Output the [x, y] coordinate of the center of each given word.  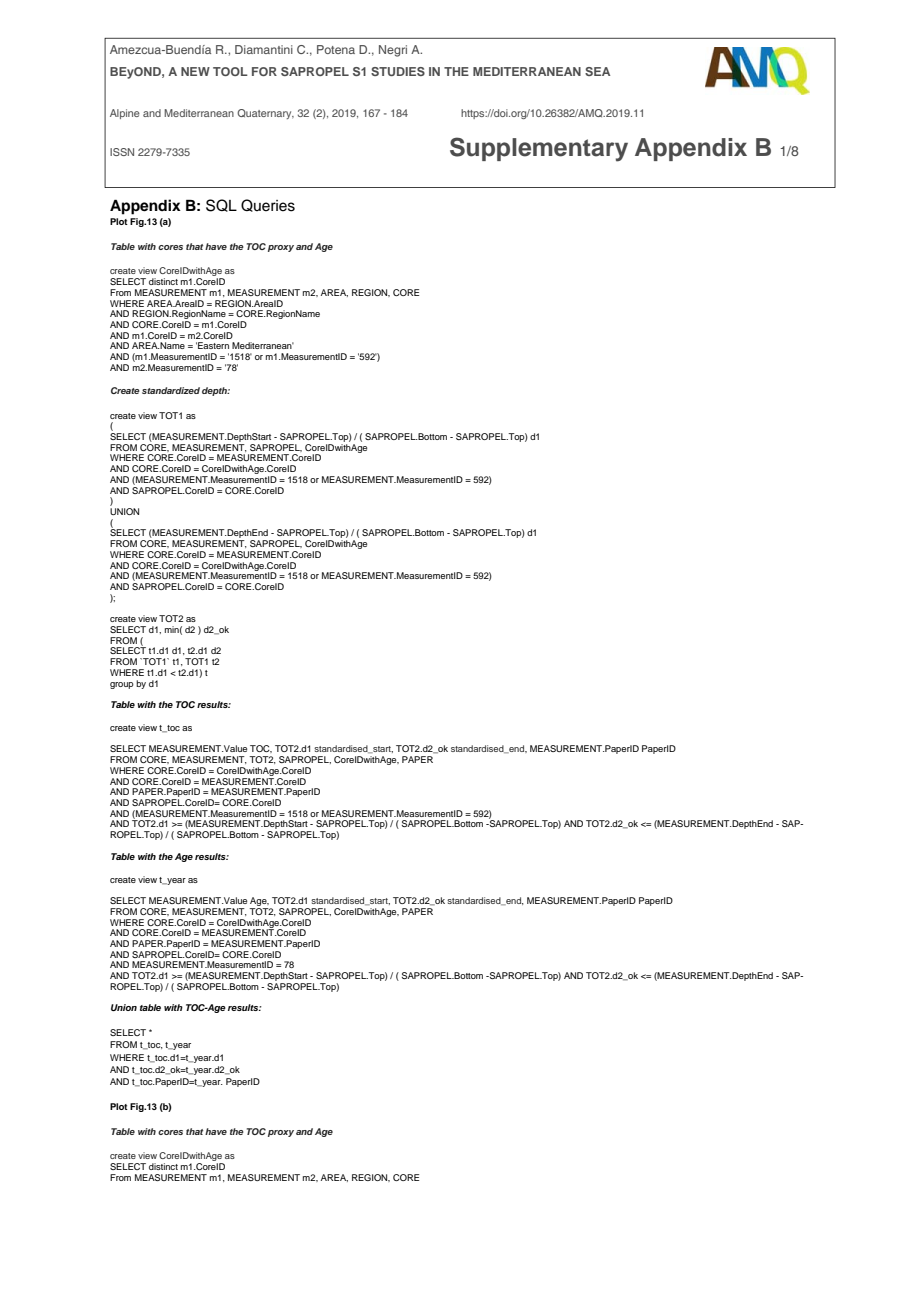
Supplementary [539, 149]
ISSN [122, 152]
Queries [268, 205]
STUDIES [398, 71]
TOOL [230, 71]
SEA [597, 71]
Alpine [125, 114]
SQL [221, 205]
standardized [171, 390]
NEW [195, 71]
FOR [264, 71]
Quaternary [265, 114]
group [122, 685]
